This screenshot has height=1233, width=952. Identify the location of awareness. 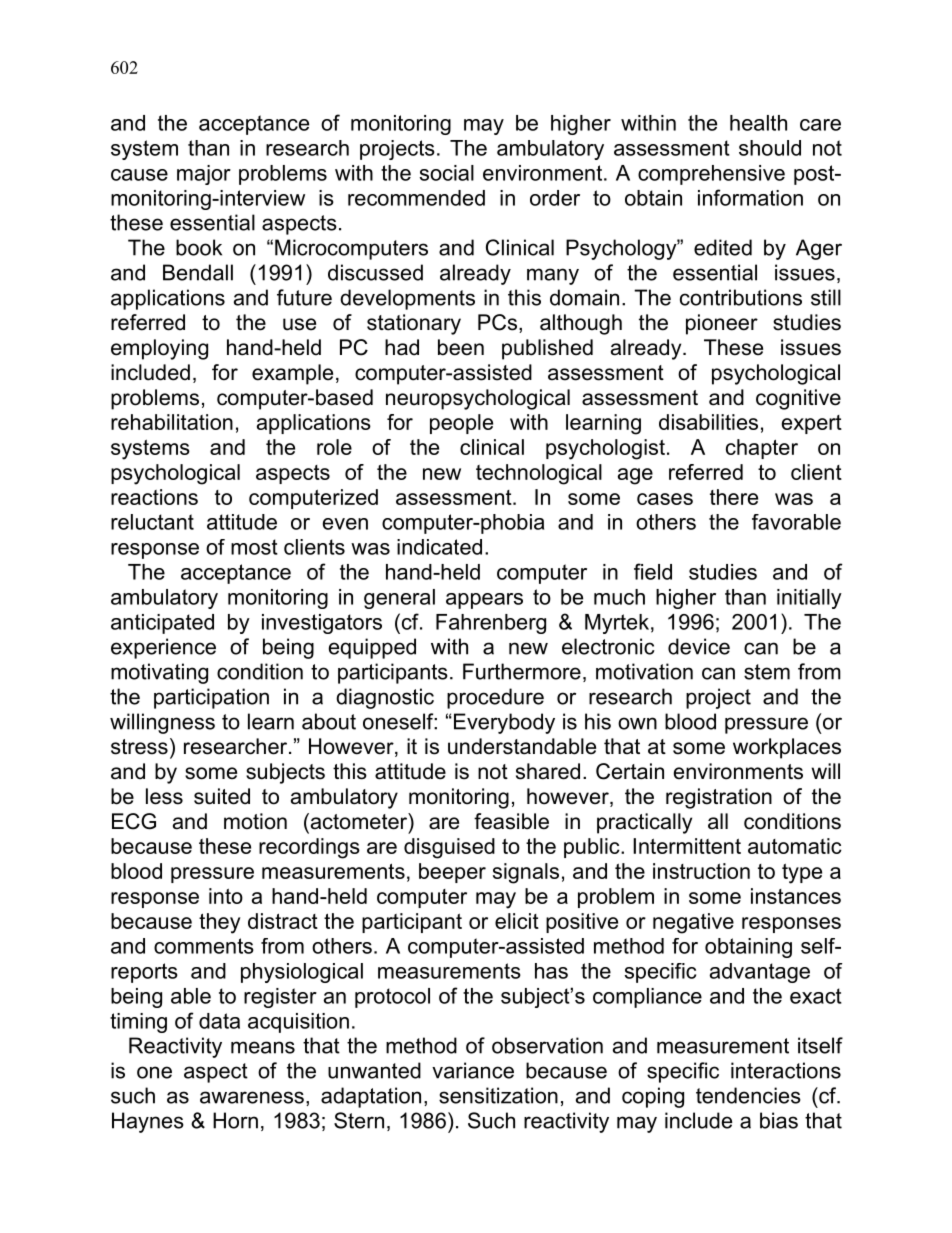
(252, 1097).
